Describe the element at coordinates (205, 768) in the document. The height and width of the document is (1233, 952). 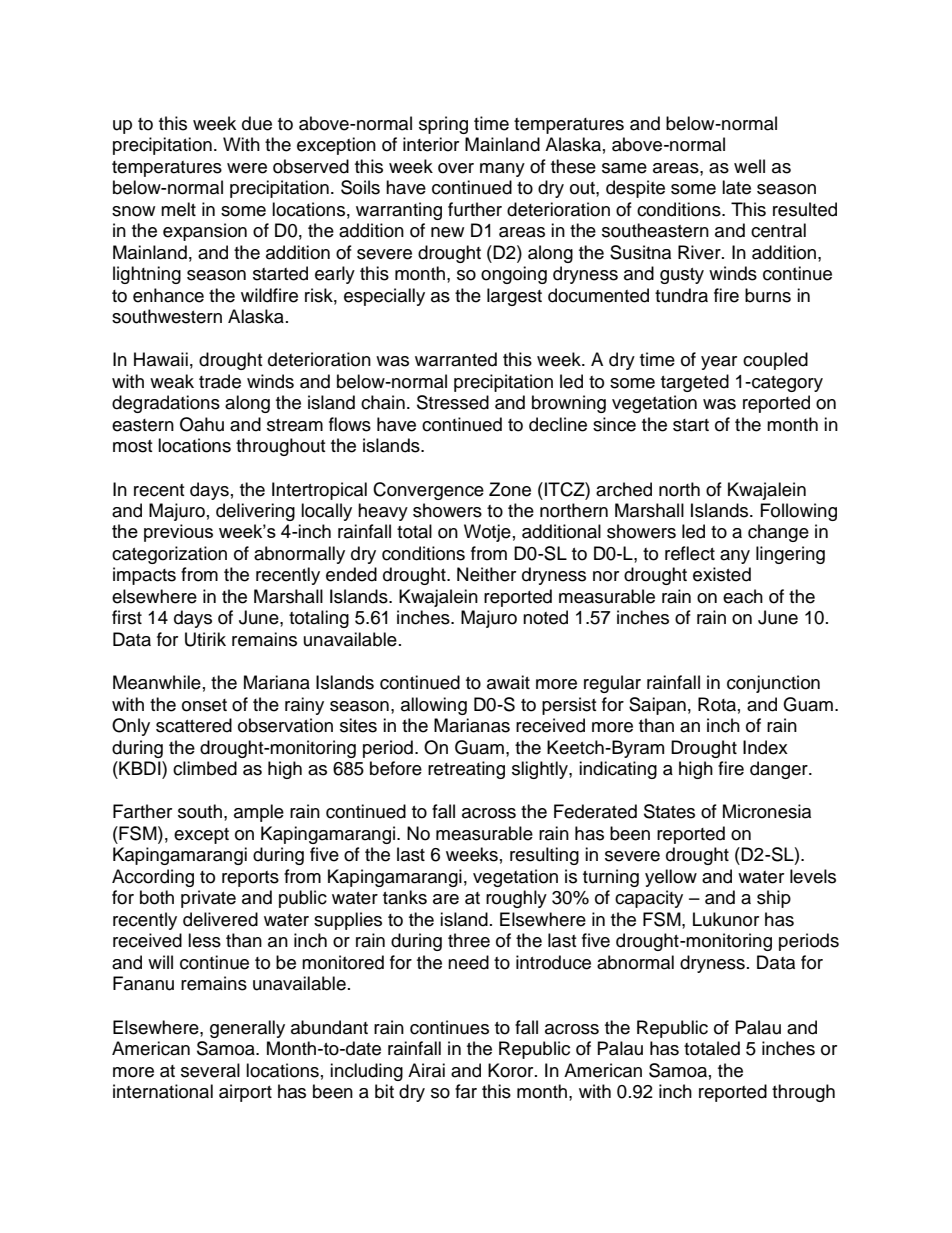
I see `climbed` at that location.
